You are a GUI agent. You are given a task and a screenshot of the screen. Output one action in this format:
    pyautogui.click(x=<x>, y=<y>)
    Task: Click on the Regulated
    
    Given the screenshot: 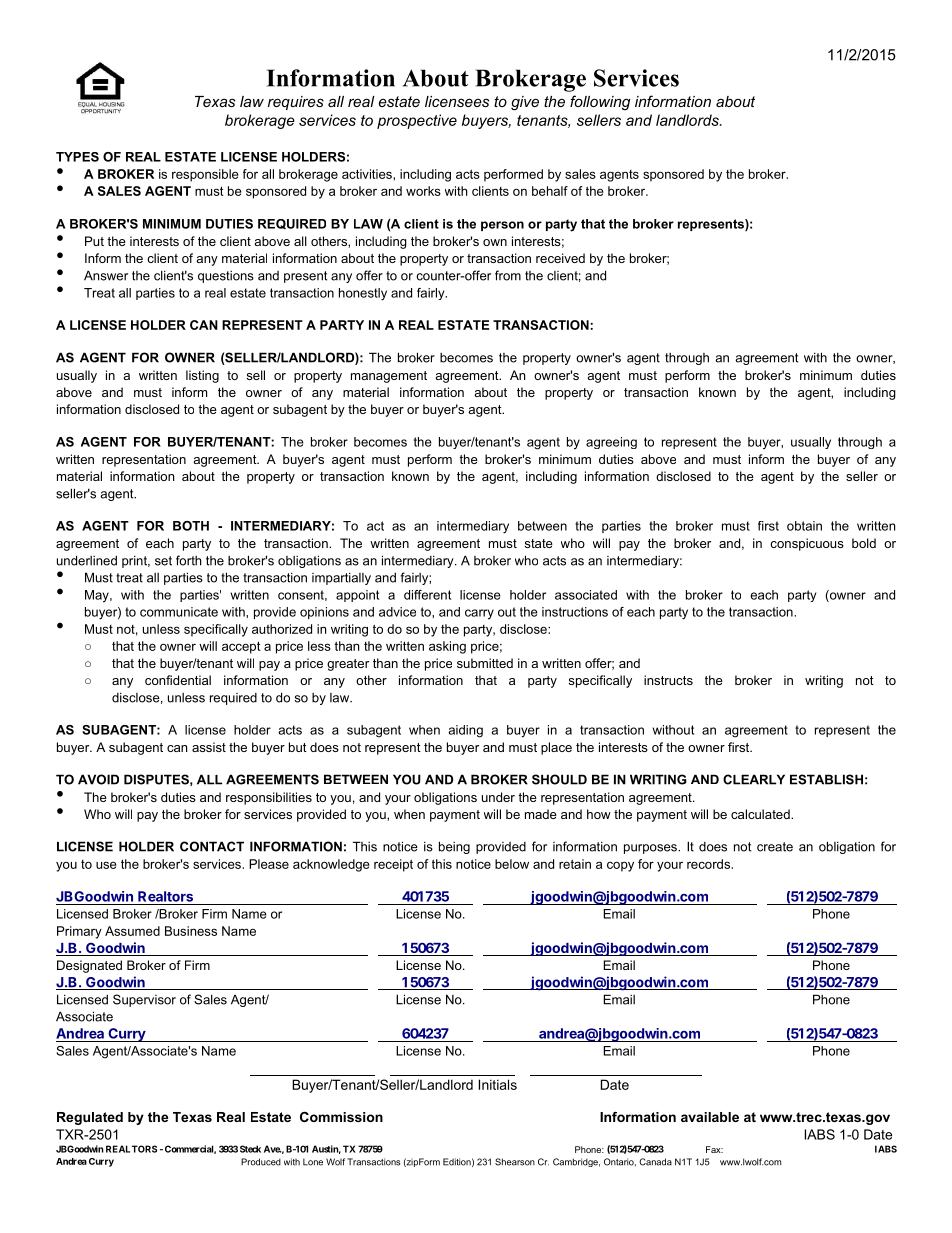 What is the action you would take?
    pyautogui.click(x=90, y=1118)
